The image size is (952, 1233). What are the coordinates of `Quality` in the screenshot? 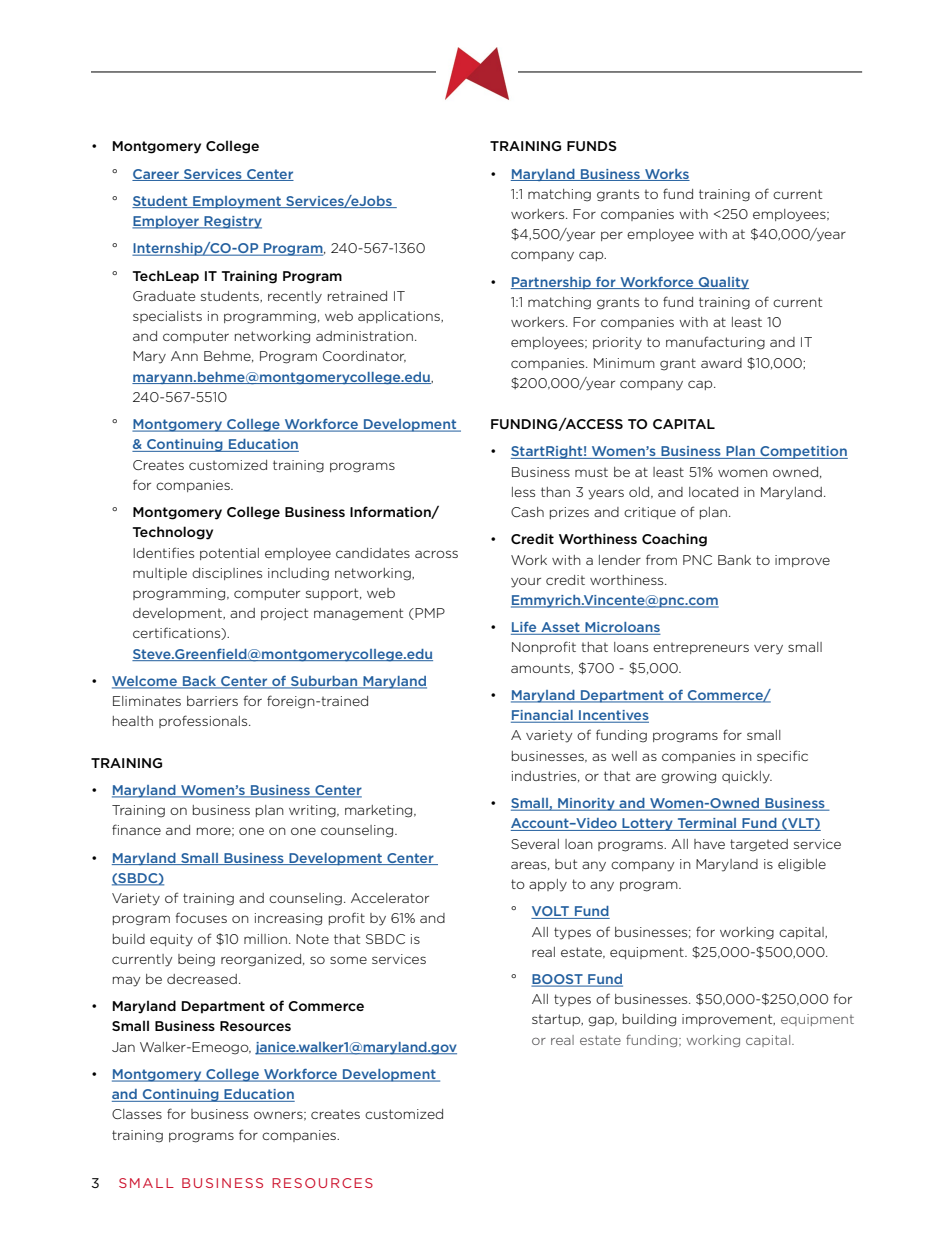 It's located at (723, 283).
